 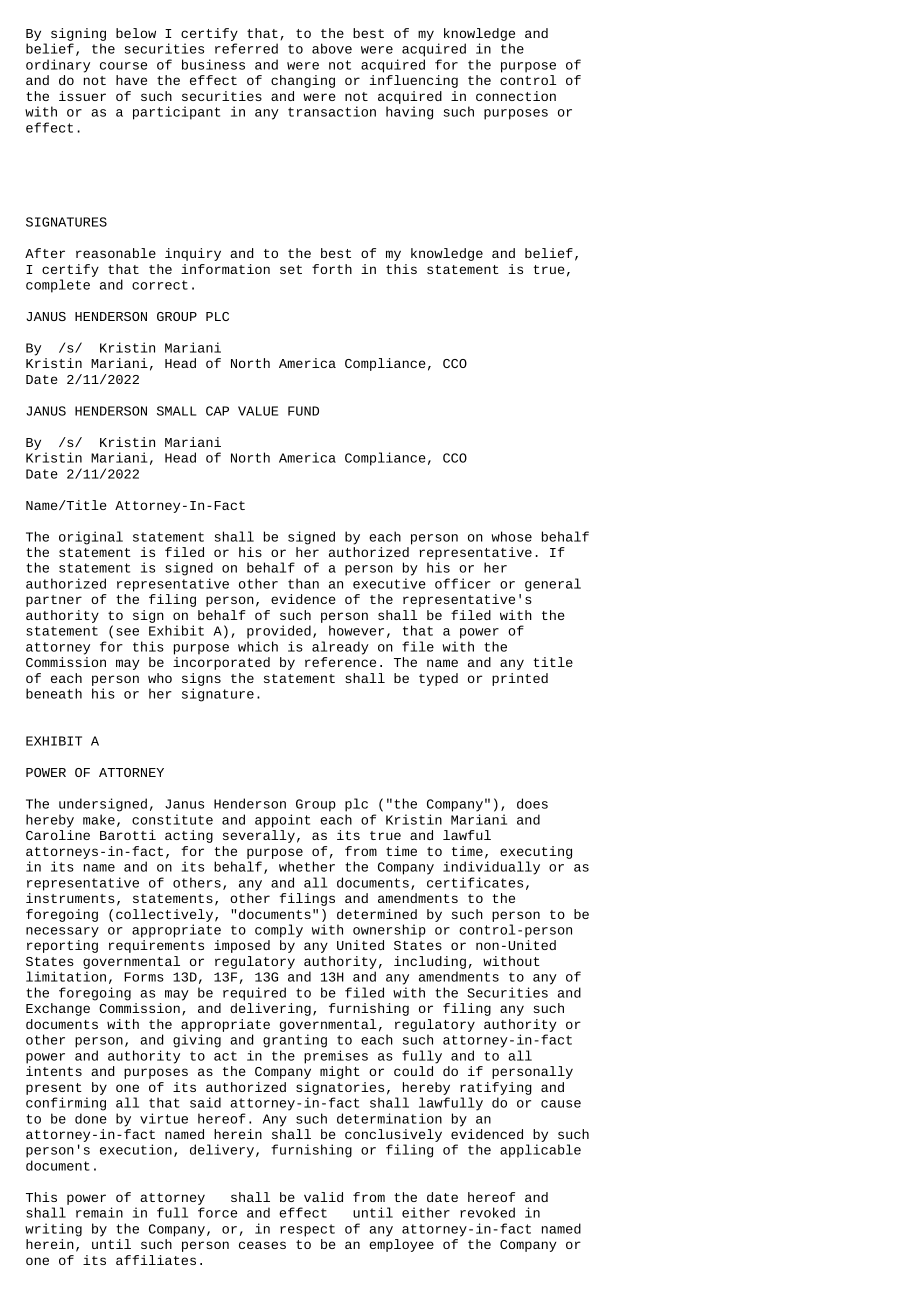 I want to click on changing, so click(x=303, y=81).
